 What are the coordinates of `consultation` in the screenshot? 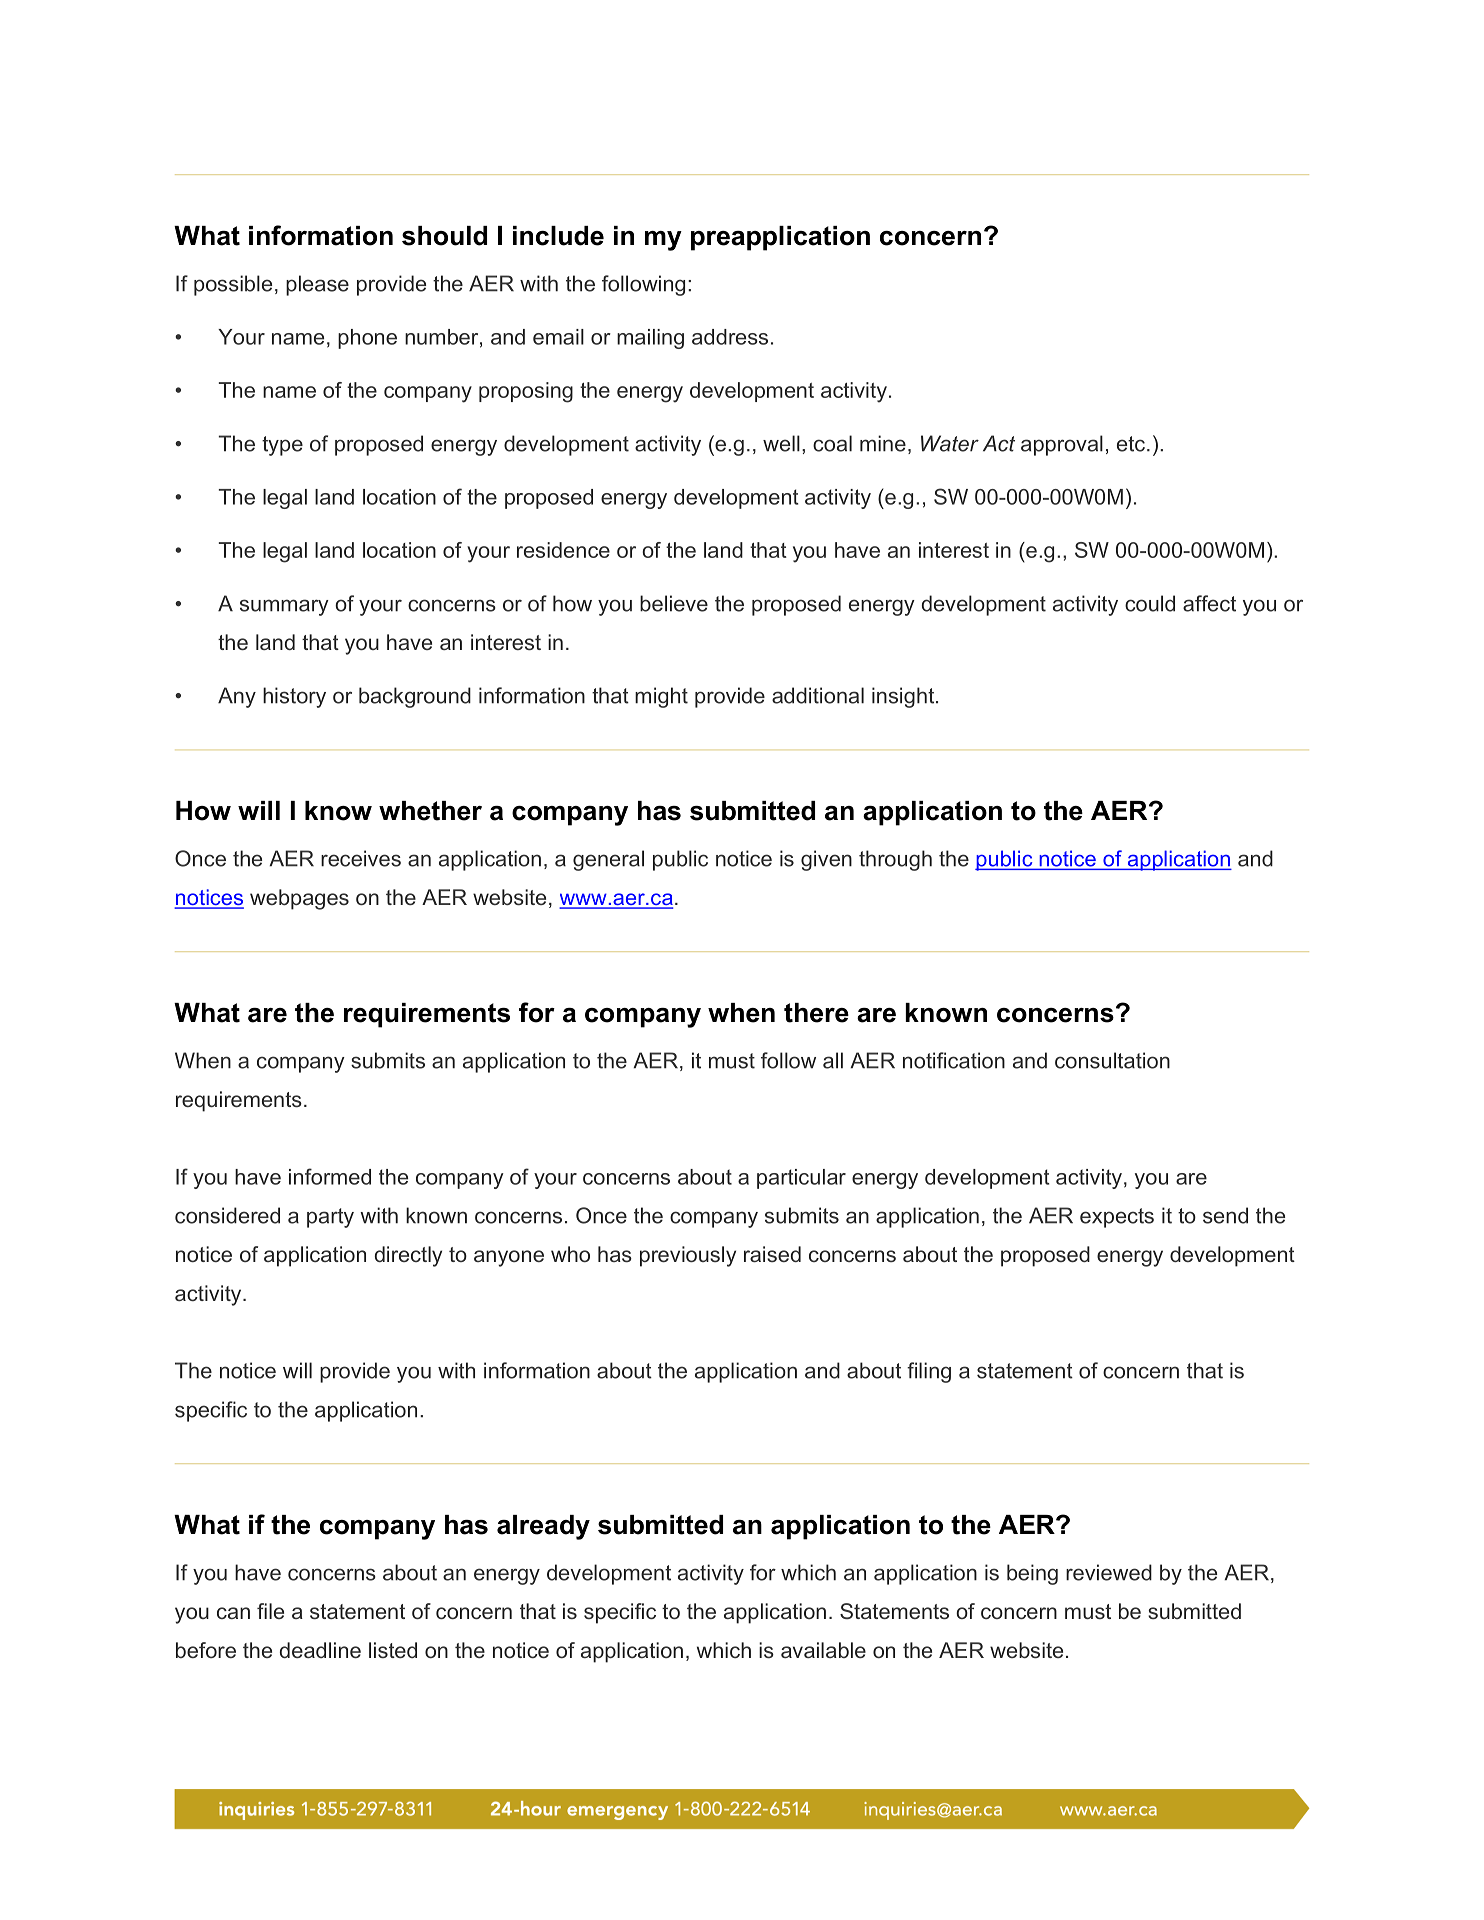 It's located at (1112, 1060).
